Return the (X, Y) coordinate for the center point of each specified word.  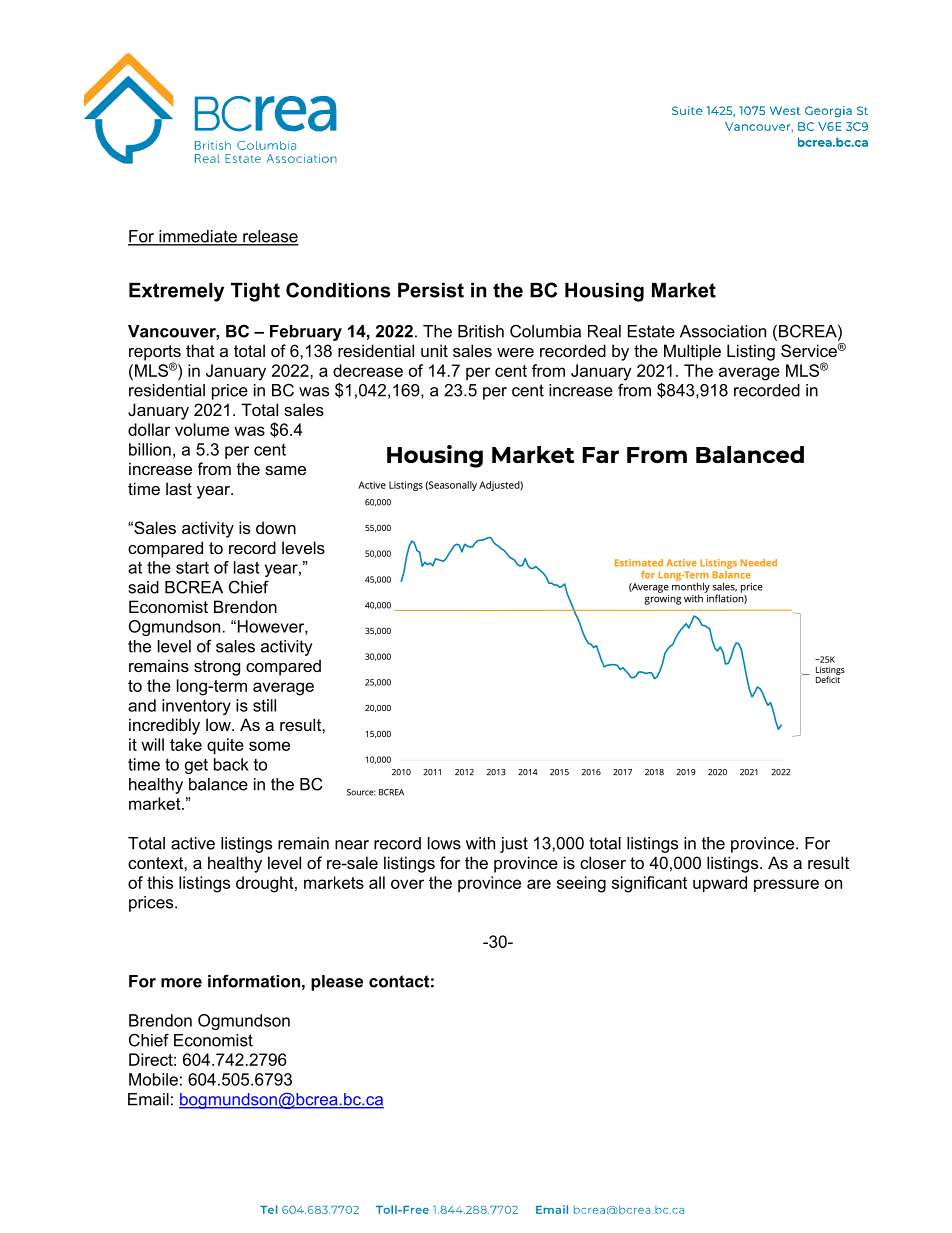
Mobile (153, 1079)
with (480, 843)
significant (649, 884)
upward (720, 884)
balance (218, 784)
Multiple (692, 352)
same (285, 470)
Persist (431, 290)
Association (723, 331)
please (337, 983)
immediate (198, 237)
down (276, 527)
